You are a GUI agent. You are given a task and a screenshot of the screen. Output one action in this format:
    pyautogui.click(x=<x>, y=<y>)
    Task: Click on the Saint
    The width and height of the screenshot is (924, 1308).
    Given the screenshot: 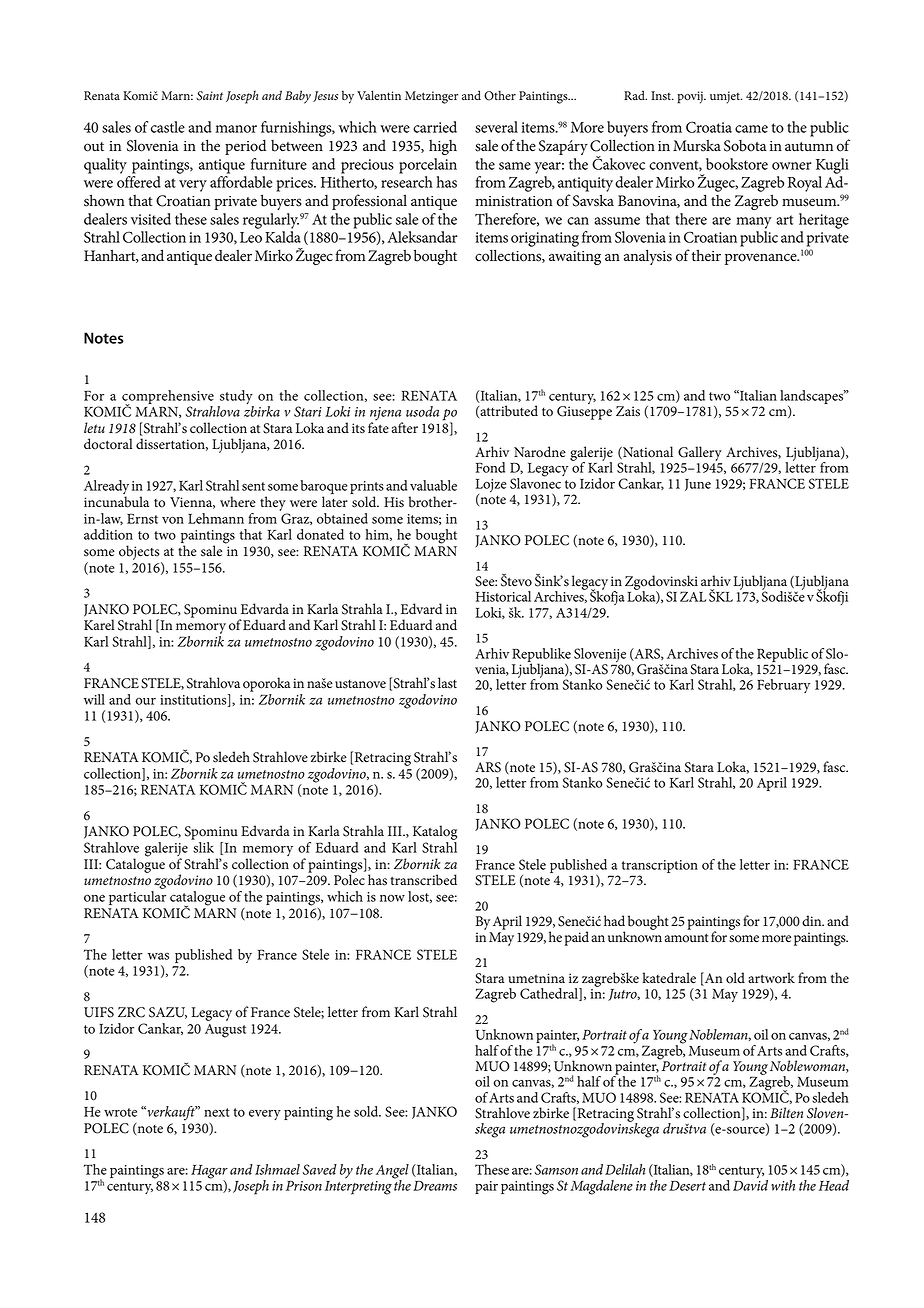 What is the action you would take?
    pyautogui.click(x=209, y=96)
